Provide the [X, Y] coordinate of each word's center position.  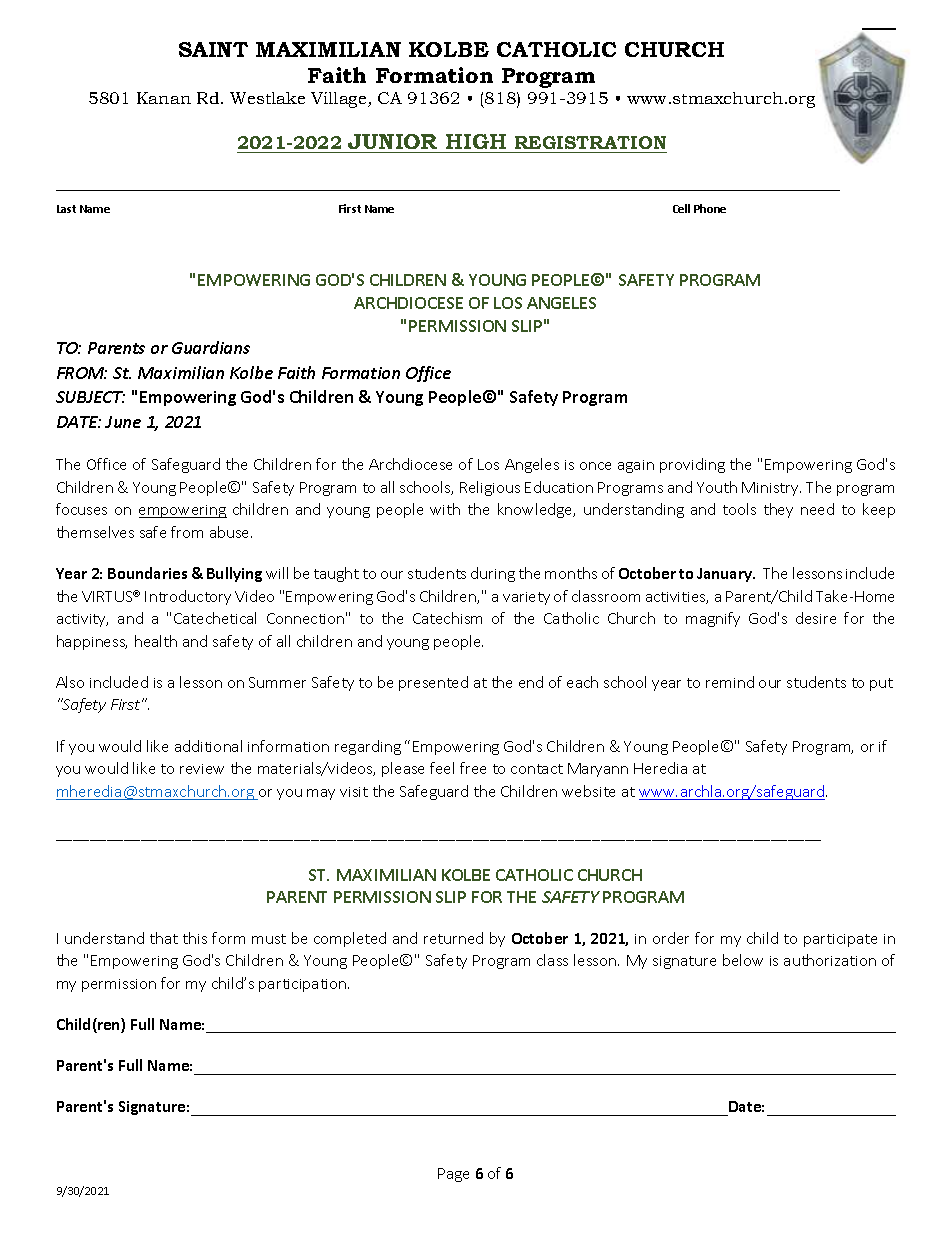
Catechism [447, 618]
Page [453, 1175]
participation [304, 985]
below [743, 960]
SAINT [213, 49]
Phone [710, 208]
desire [816, 618]
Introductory [188, 597]
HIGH [476, 141]
